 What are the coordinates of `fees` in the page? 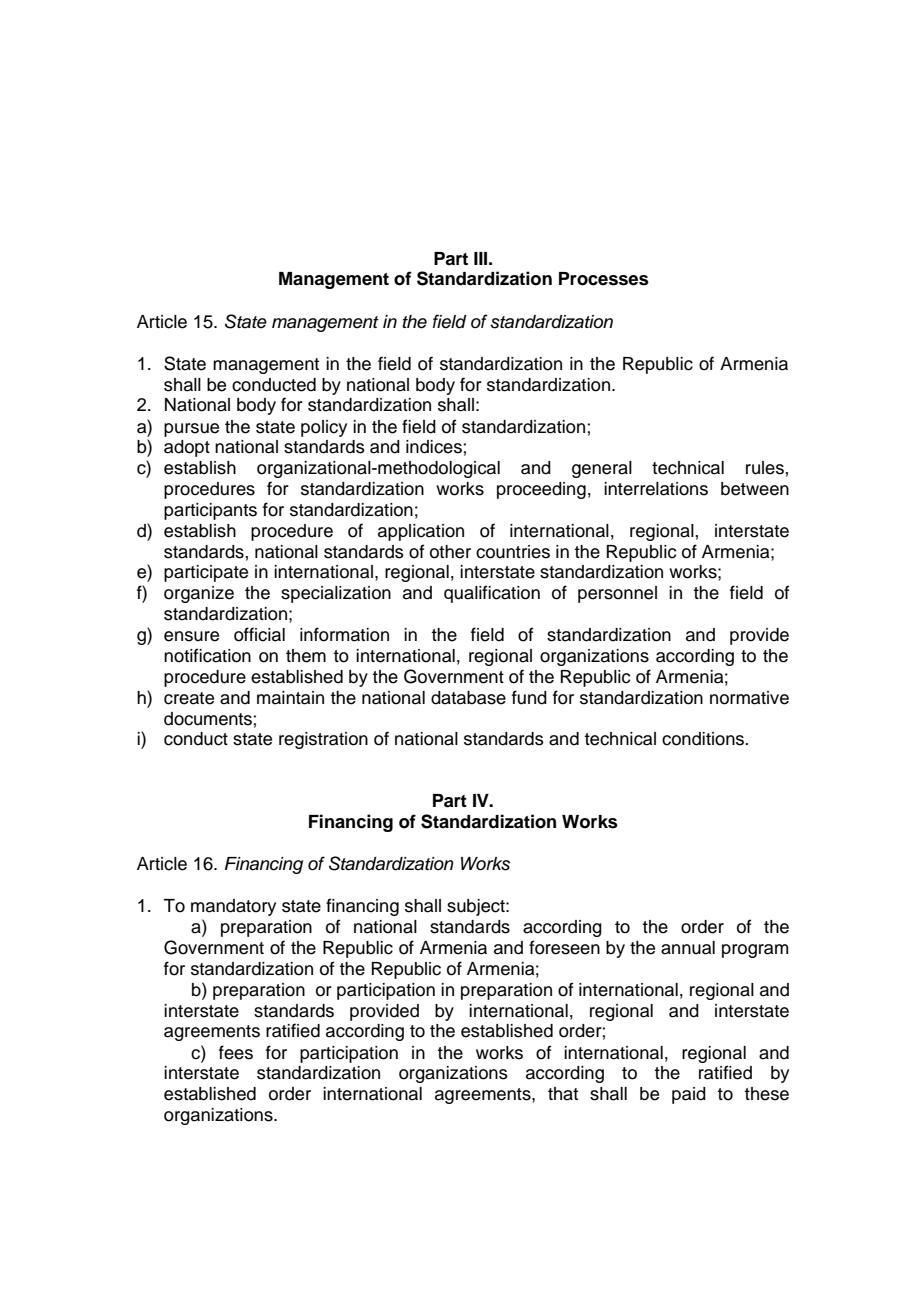 It's located at (236, 1052).
